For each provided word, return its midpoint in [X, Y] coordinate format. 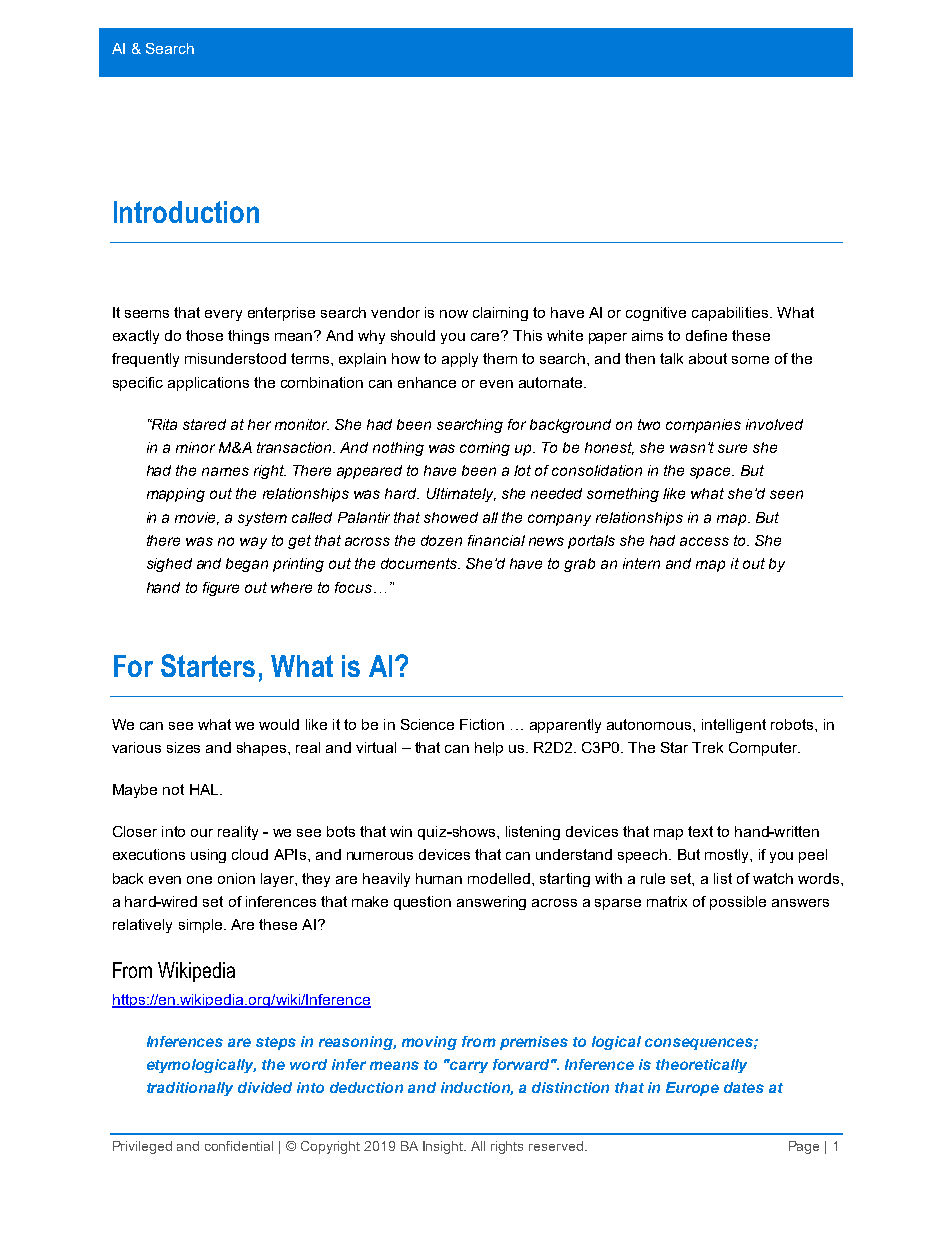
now [454, 314]
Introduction [186, 212]
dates [744, 1087]
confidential [239, 1146]
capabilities [731, 314]
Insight [444, 1147]
